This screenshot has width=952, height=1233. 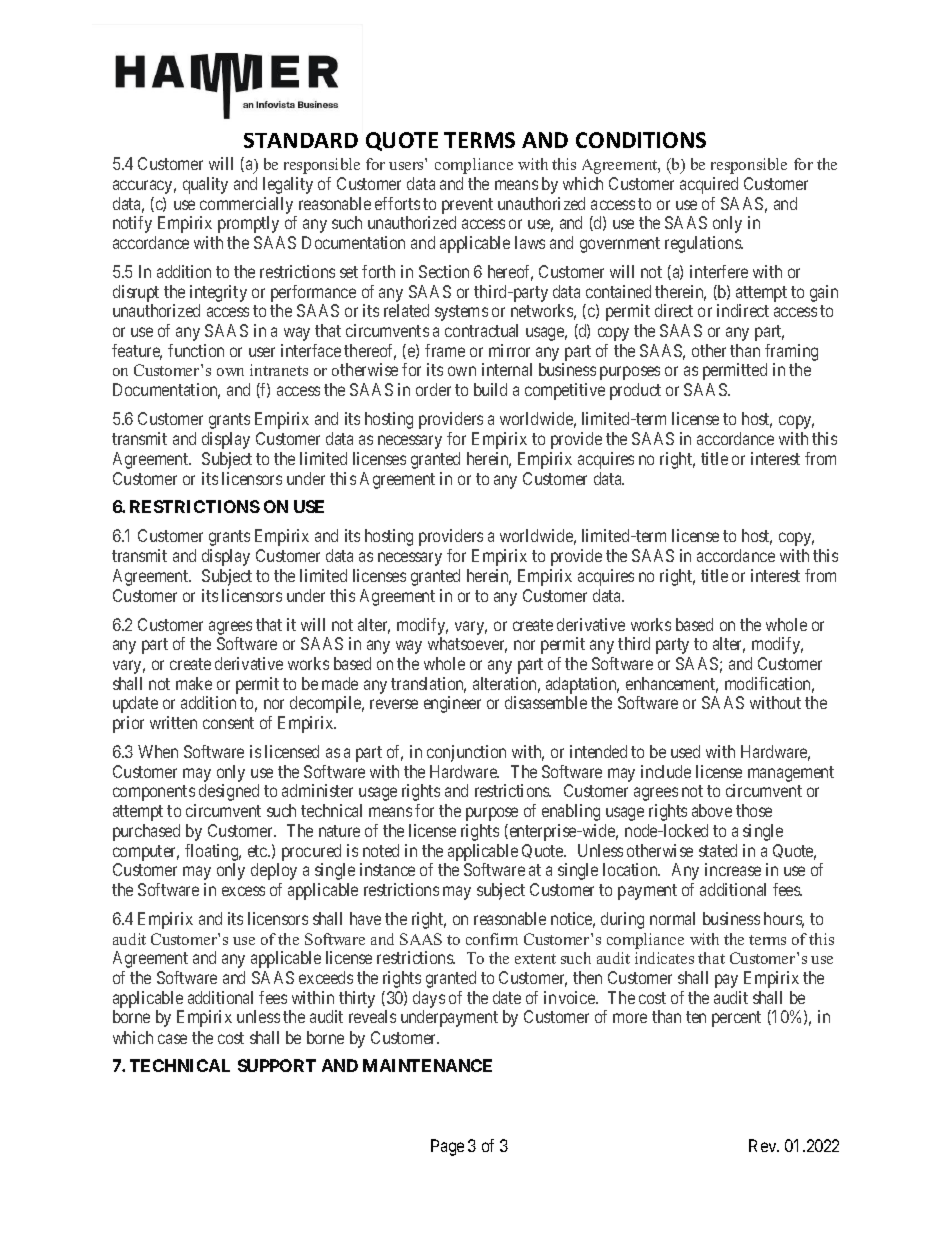 What do you see at coordinates (447, 1147) in the screenshot?
I see `Page` at bounding box center [447, 1147].
